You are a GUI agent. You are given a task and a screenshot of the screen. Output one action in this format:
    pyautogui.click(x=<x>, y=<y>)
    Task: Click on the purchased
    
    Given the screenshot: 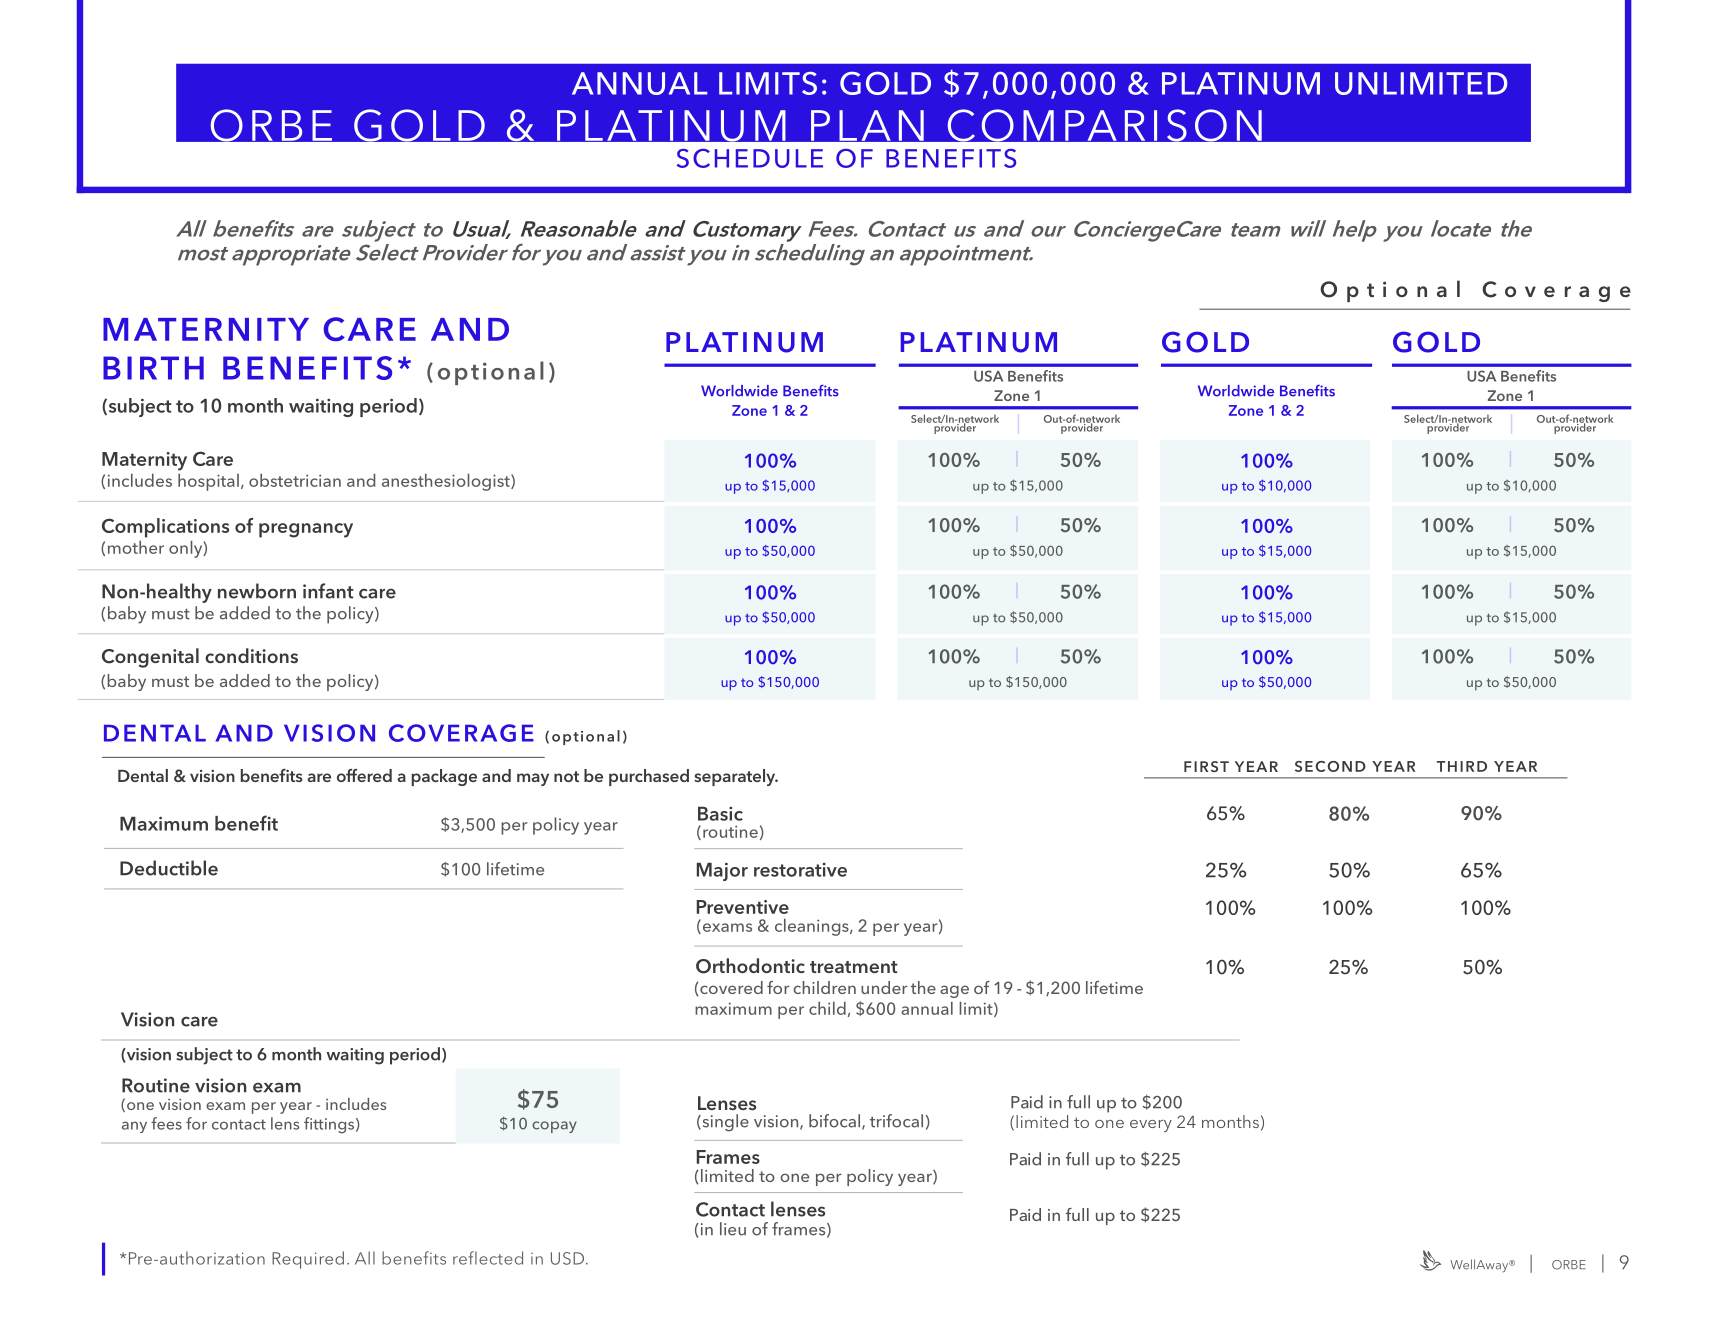 What is the action you would take?
    pyautogui.click(x=649, y=777)
